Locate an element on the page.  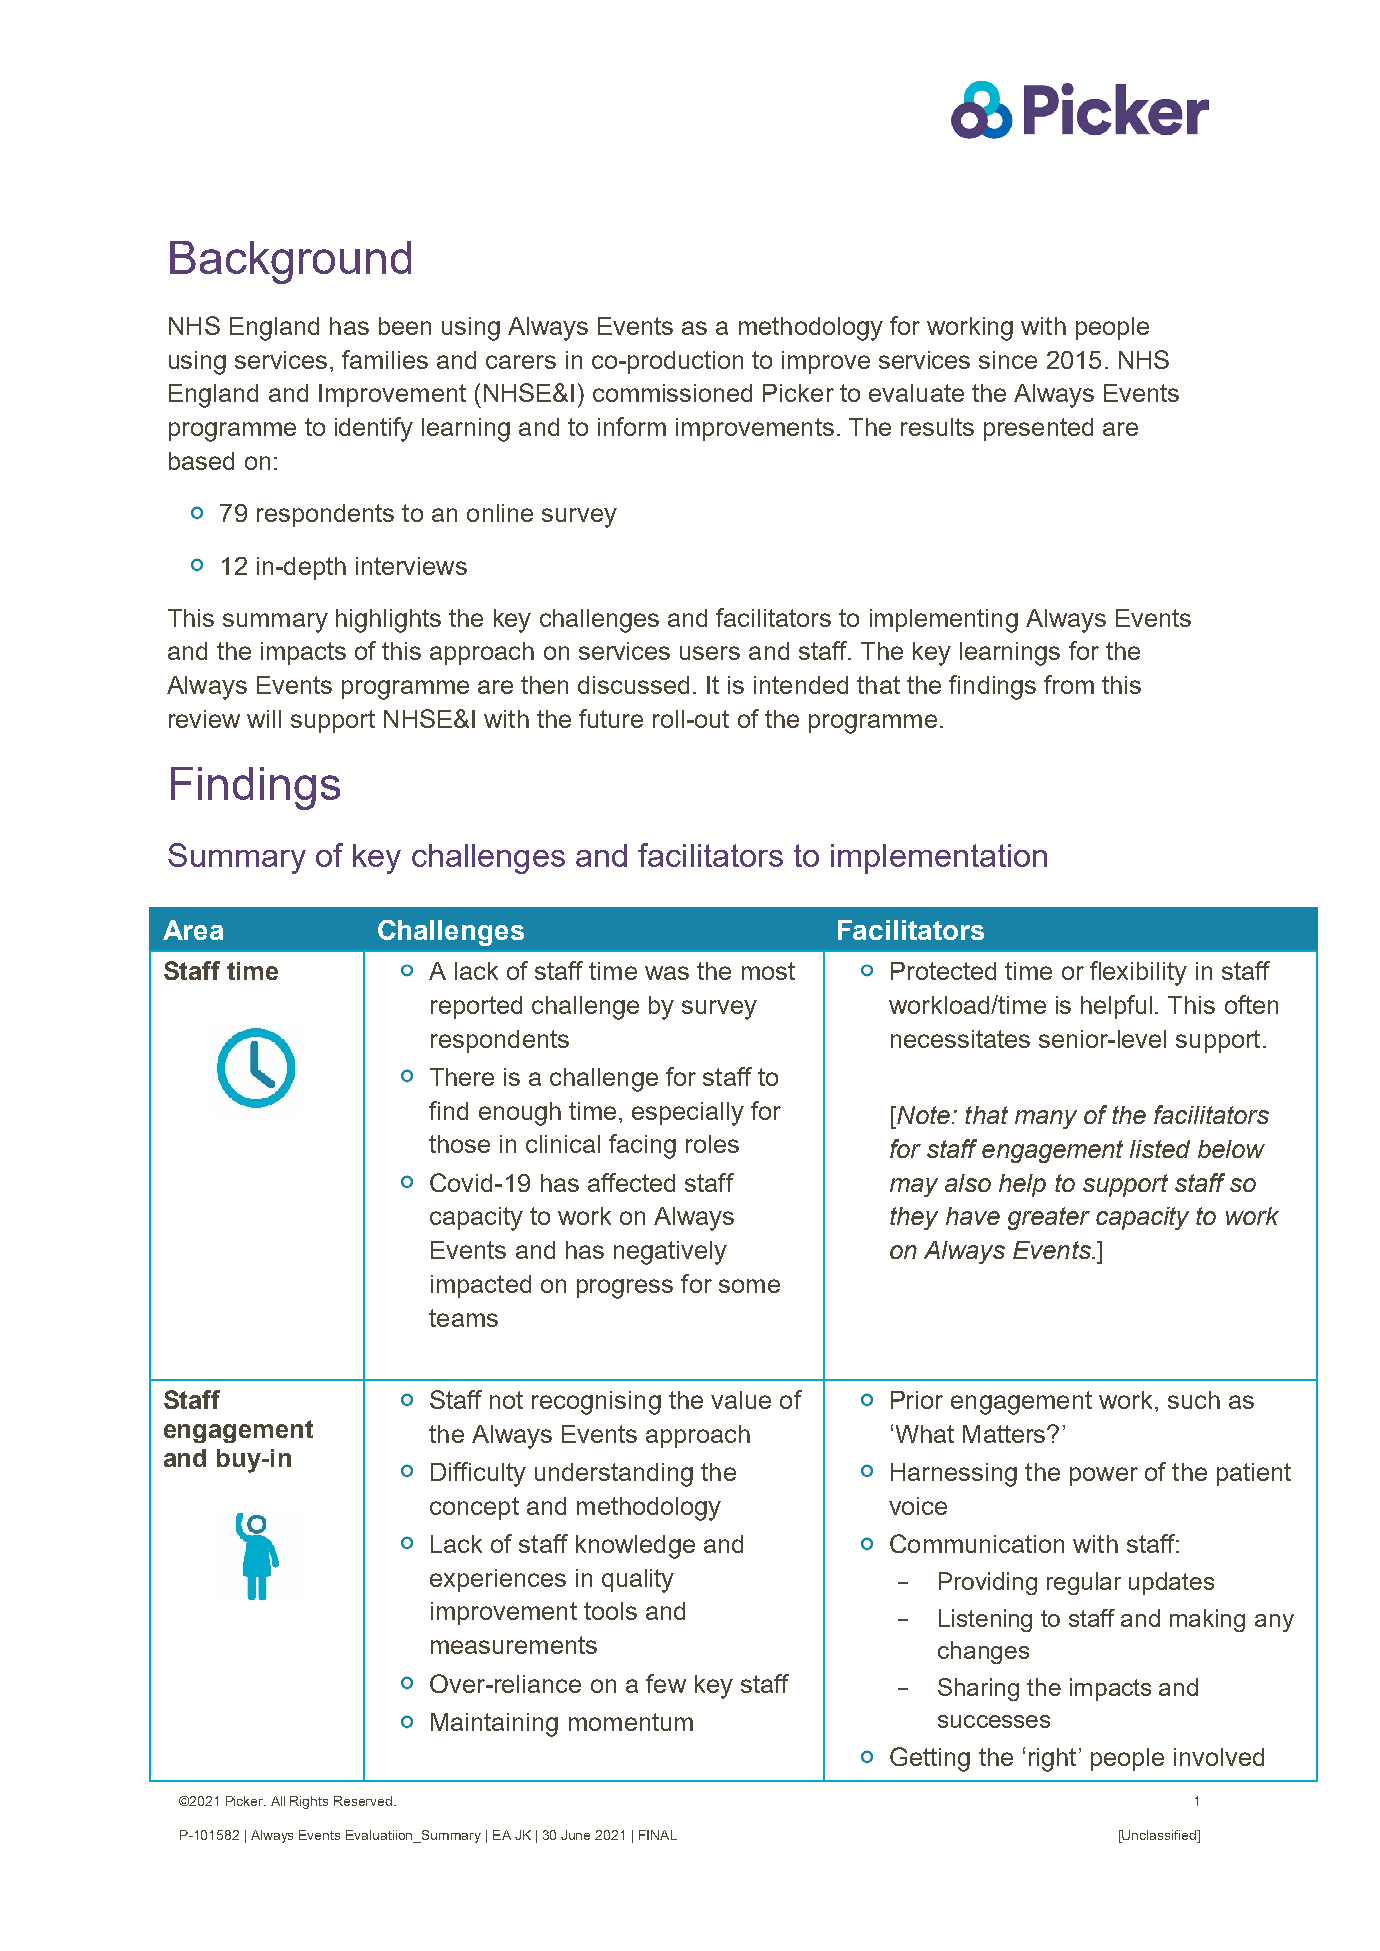
value is located at coordinates (741, 1400).
